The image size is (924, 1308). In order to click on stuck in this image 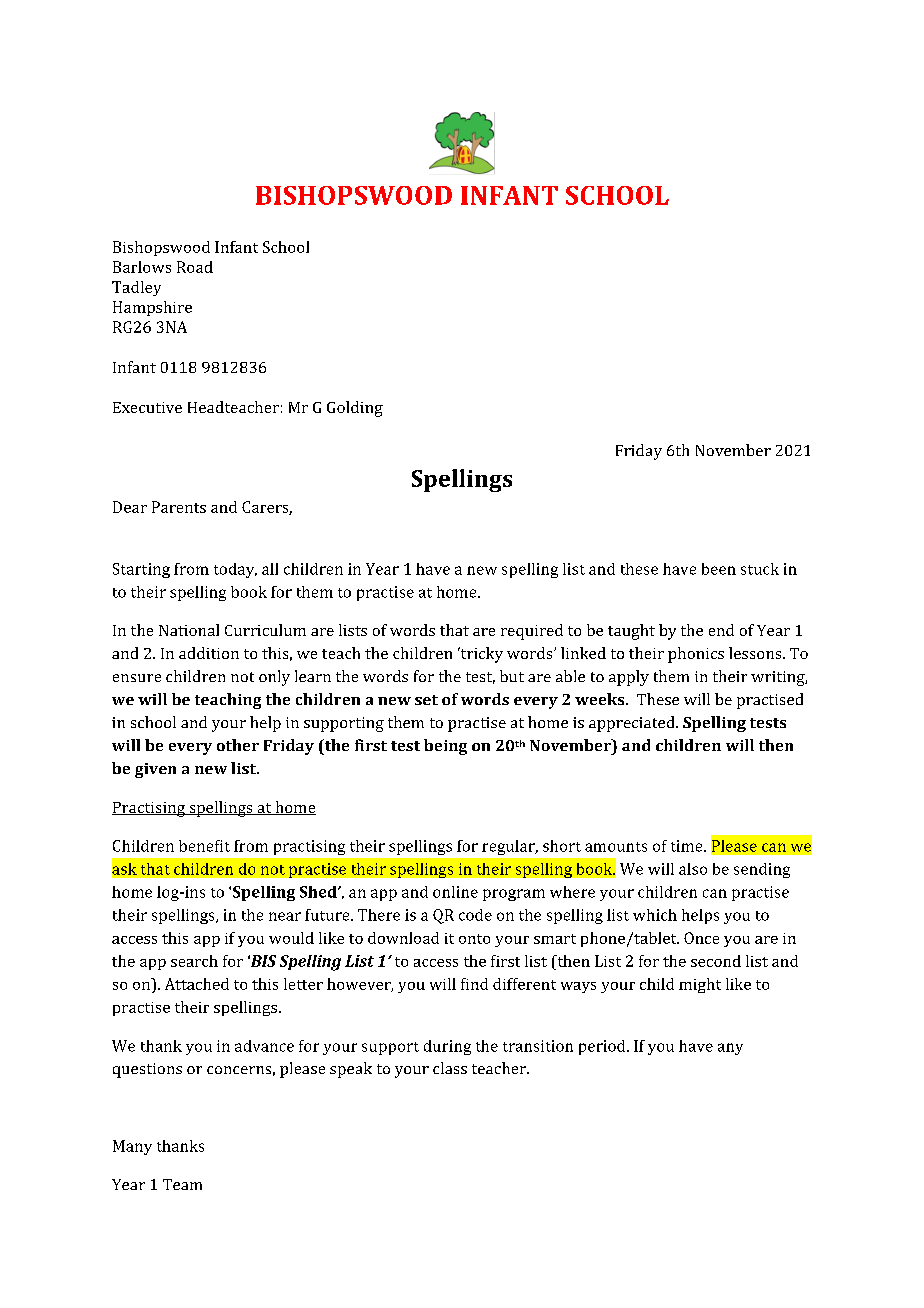, I will do `click(760, 569)`.
